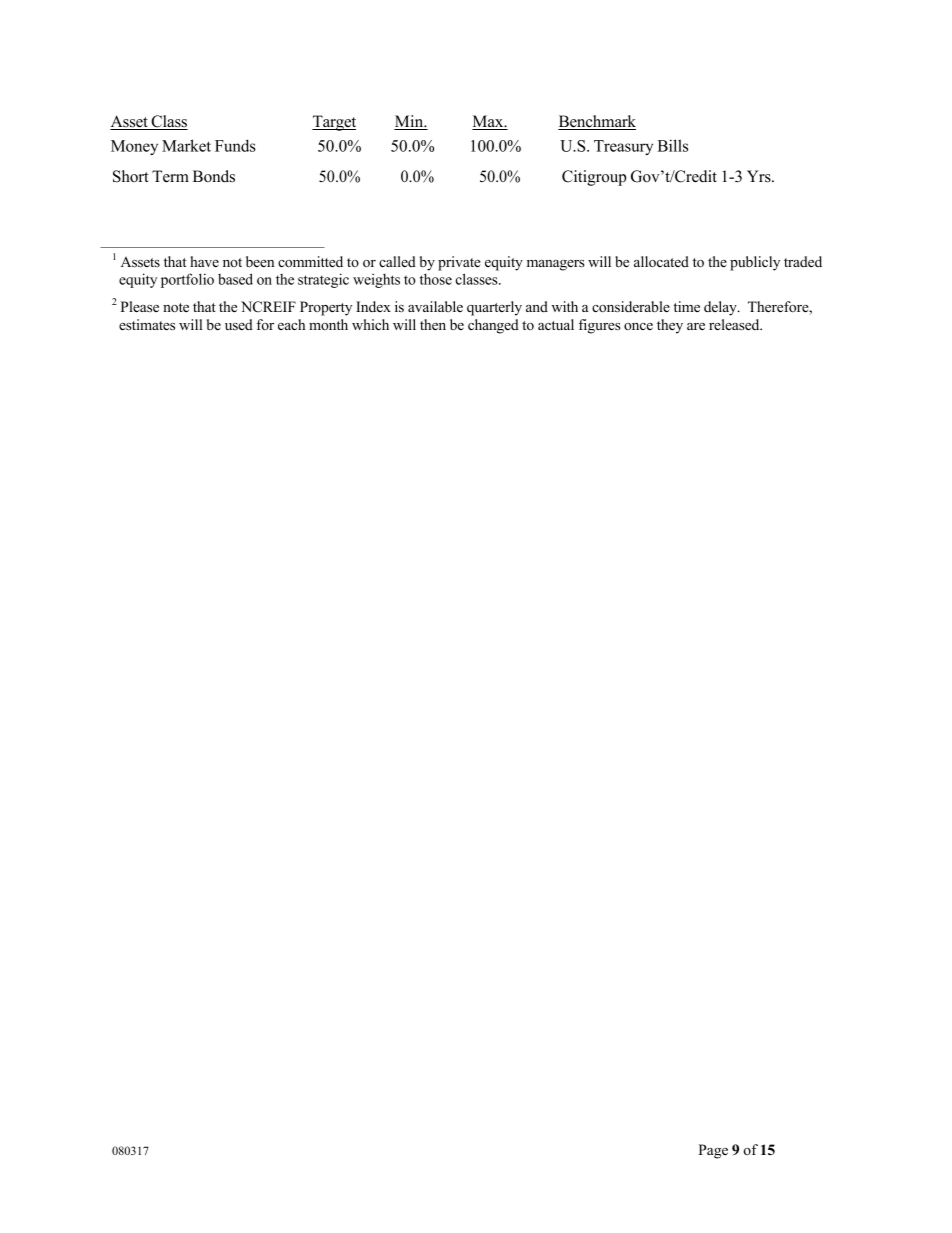  I want to click on Page, so click(713, 1151).
